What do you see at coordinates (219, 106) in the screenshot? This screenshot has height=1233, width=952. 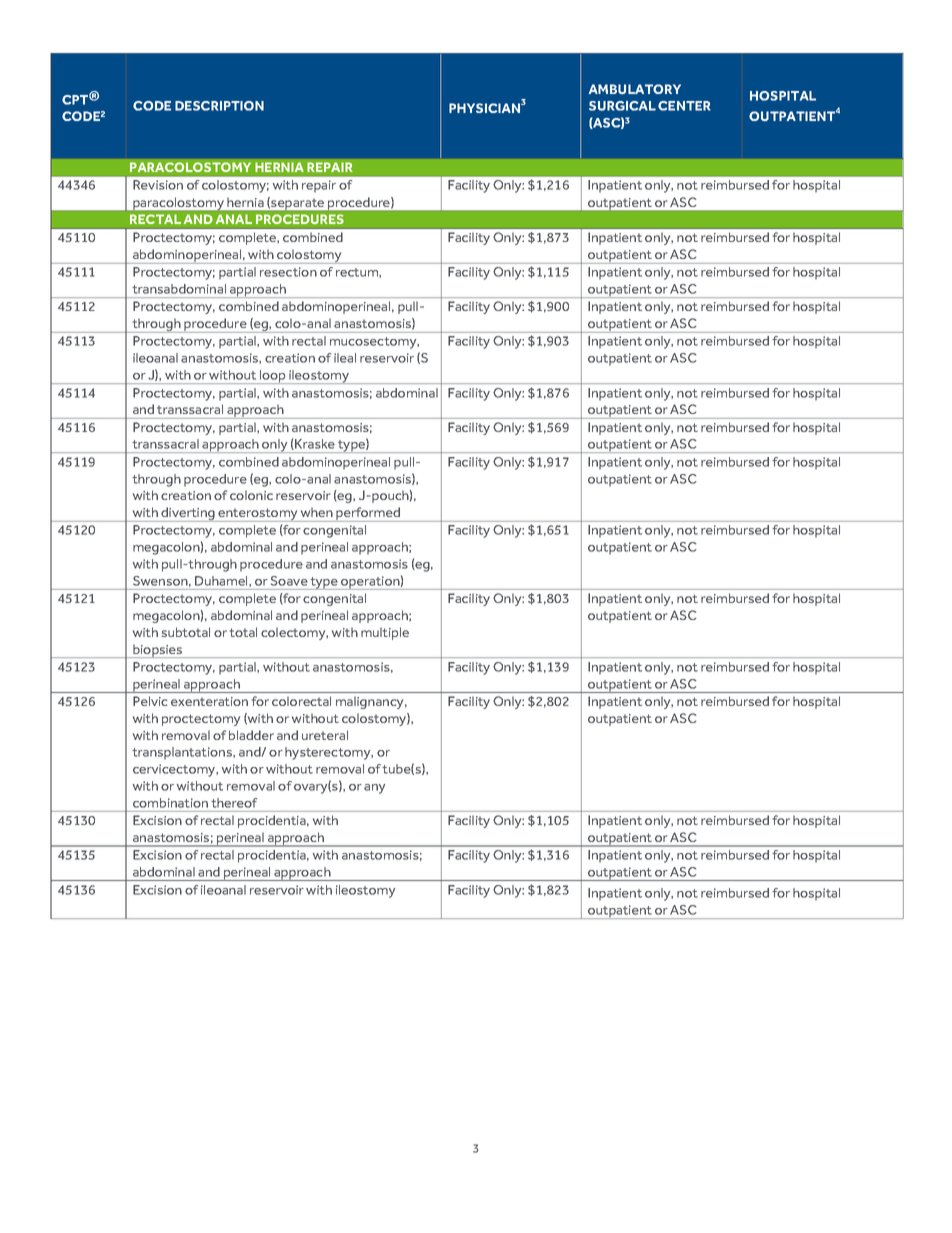 I see `DESCRIPTION` at bounding box center [219, 106].
